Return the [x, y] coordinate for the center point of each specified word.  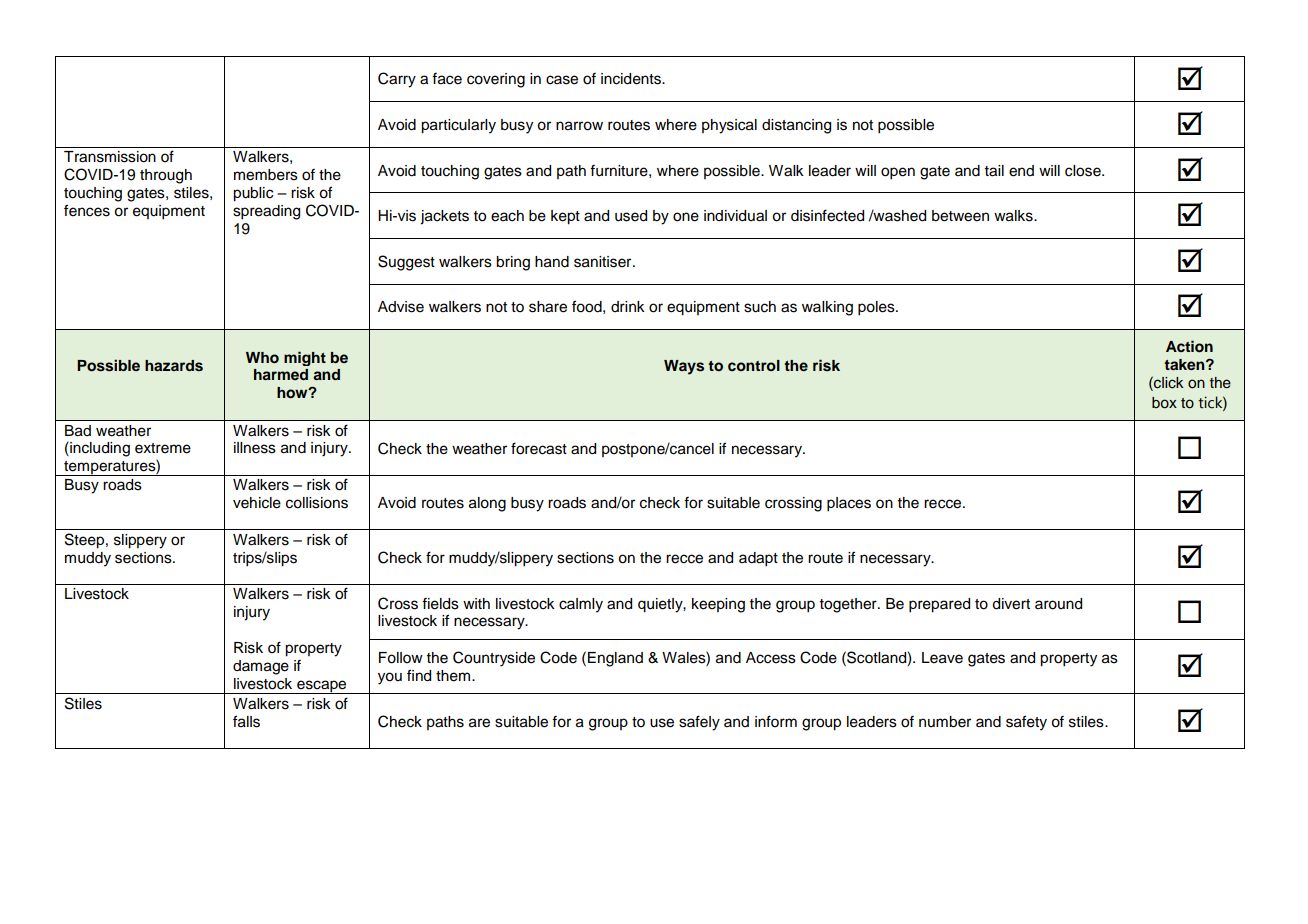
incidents [632, 79]
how [293, 393]
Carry [397, 80]
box [1164, 403]
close [1084, 171]
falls [246, 721]
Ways [684, 367]
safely [699, 723]
